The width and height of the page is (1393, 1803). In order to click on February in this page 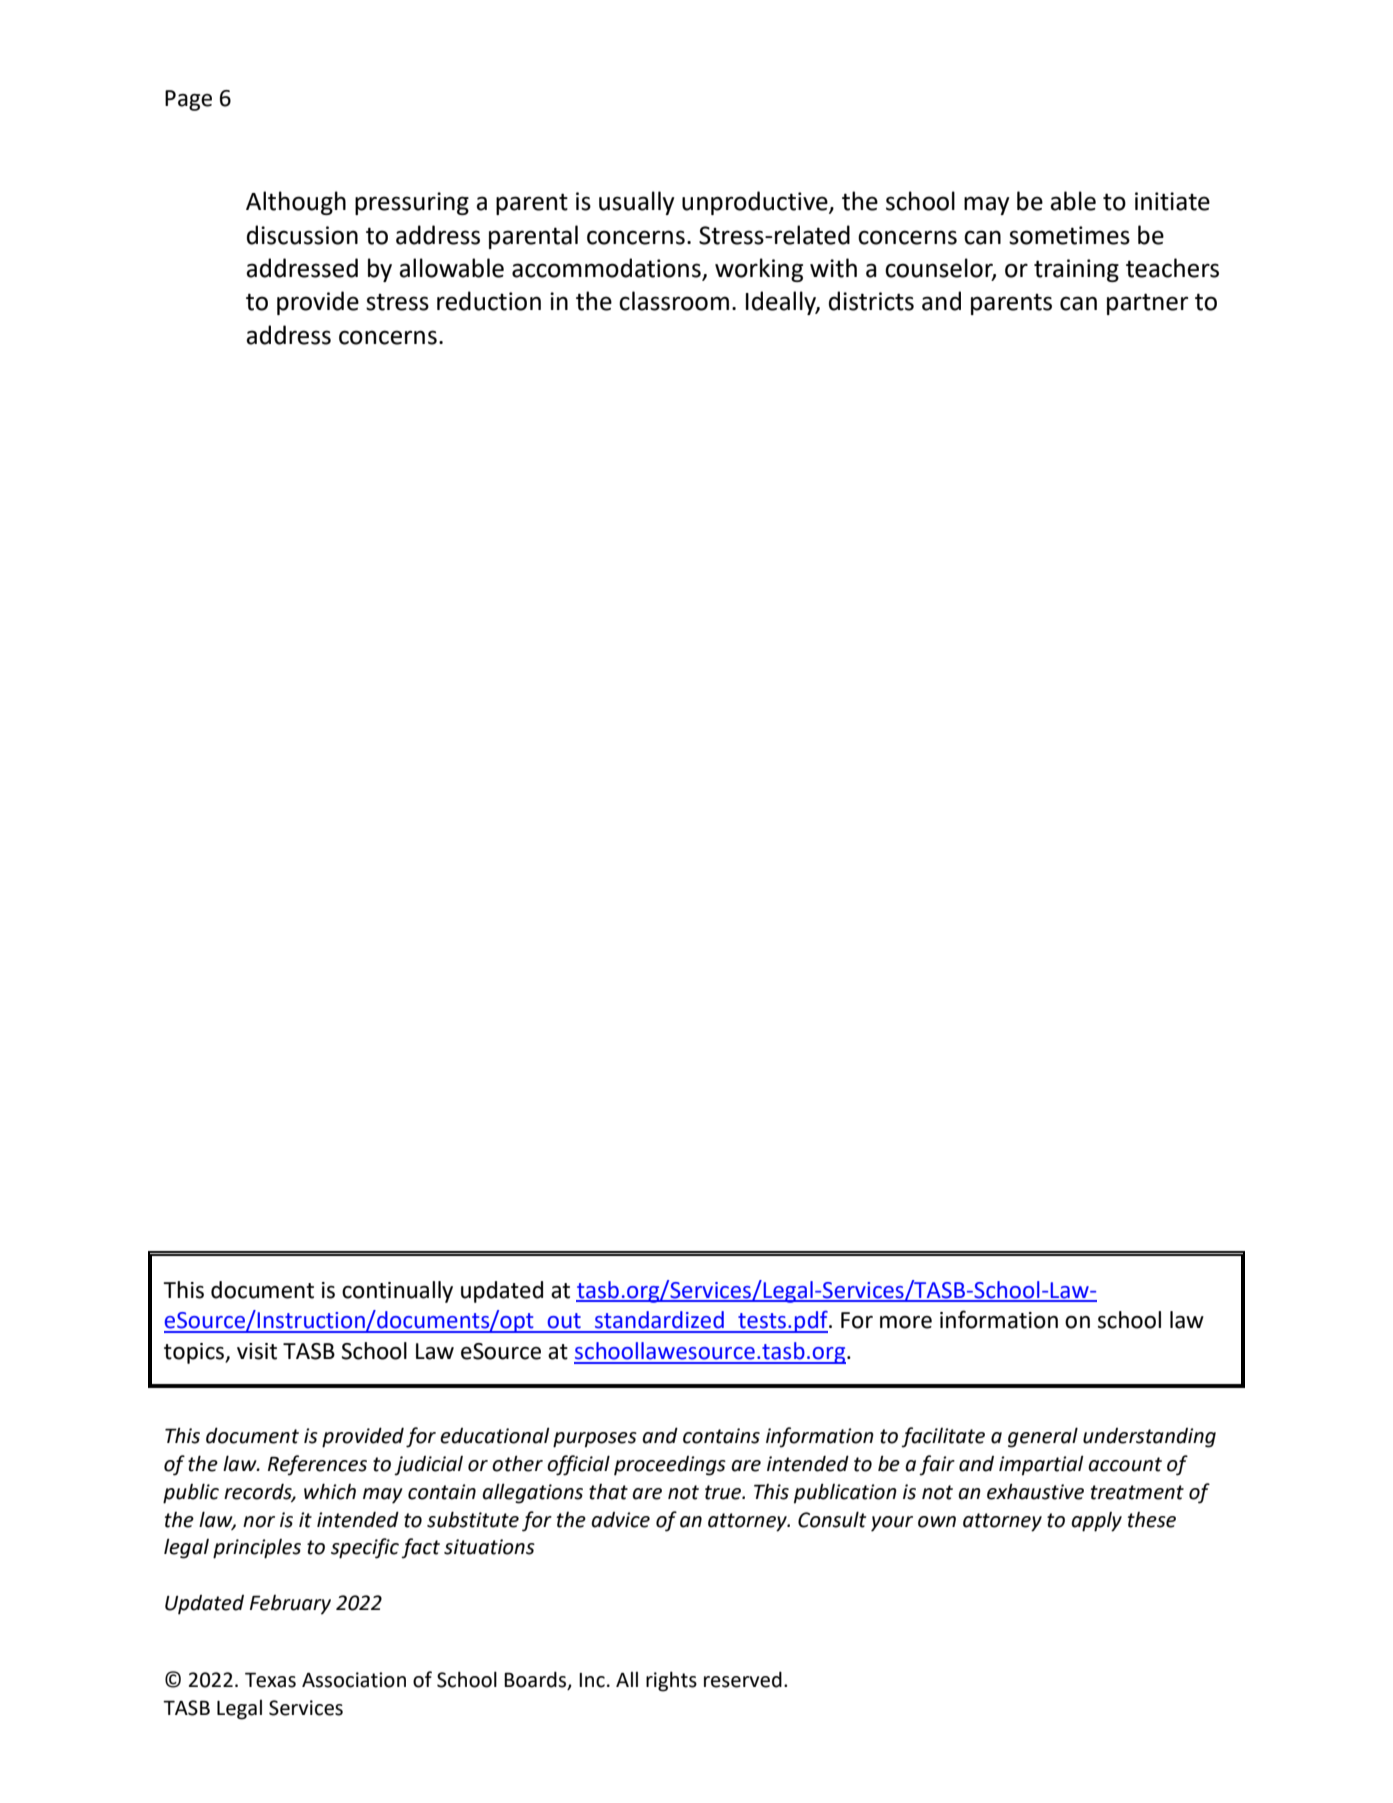, I will do `click(290, 1605)`.
